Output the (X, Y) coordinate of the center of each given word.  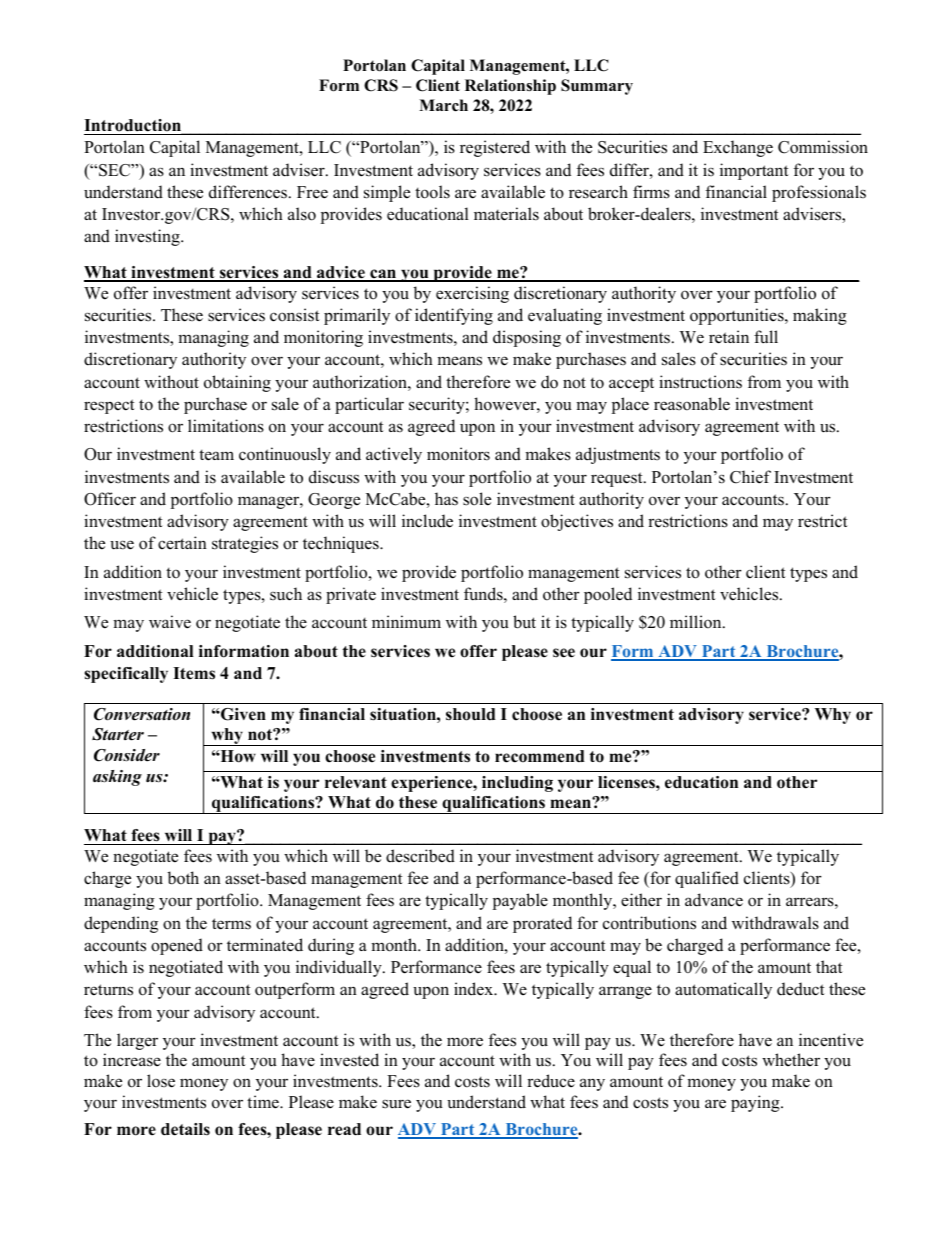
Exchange (738, 148)
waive (170, 622)
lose (161, 1081)
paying (756, 1103)
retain (729, 337)
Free (312, 192)
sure (396, 1104)
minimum (406, 622)
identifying (454, 316)
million (697, 622)
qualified (707, 879)
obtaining (237, 383)
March (443, 105)
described (420, 856)
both (183, 878)
